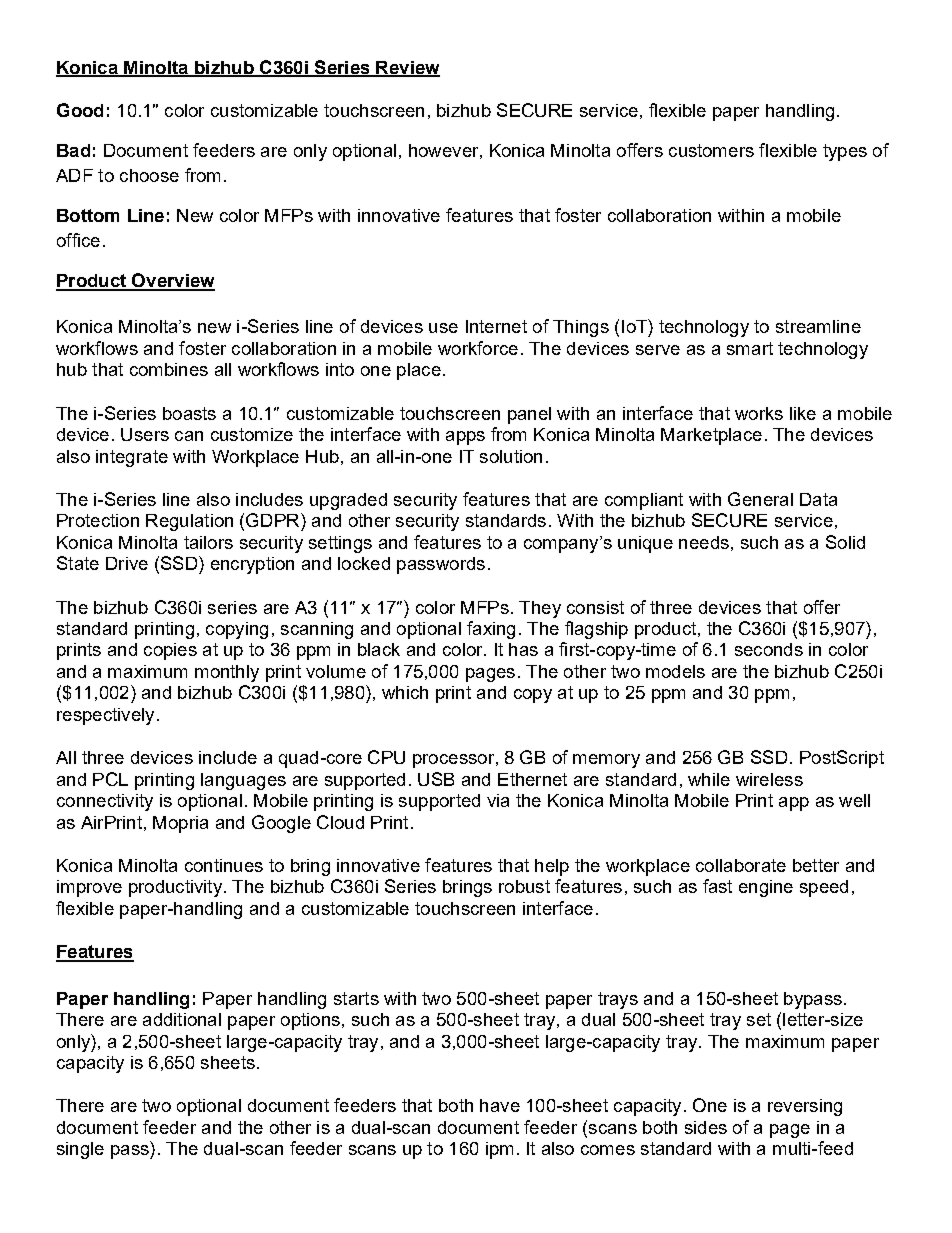 The image size is (952, 1233). Describe the element at coordinates (500, 1105) in the document. I see `have` at that location.
